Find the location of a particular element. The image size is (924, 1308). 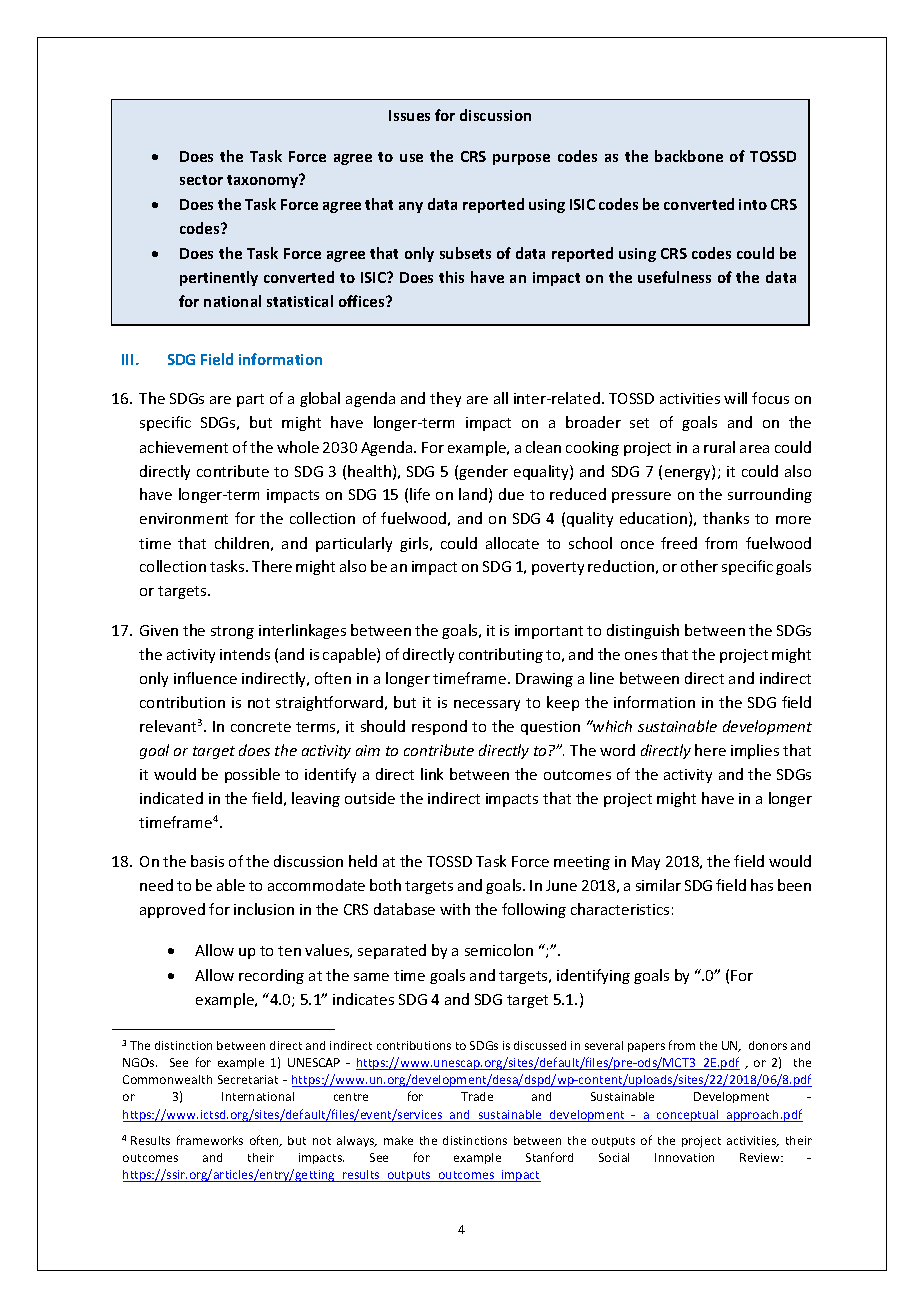

Innovation is located at coordinates (684, 1157).
